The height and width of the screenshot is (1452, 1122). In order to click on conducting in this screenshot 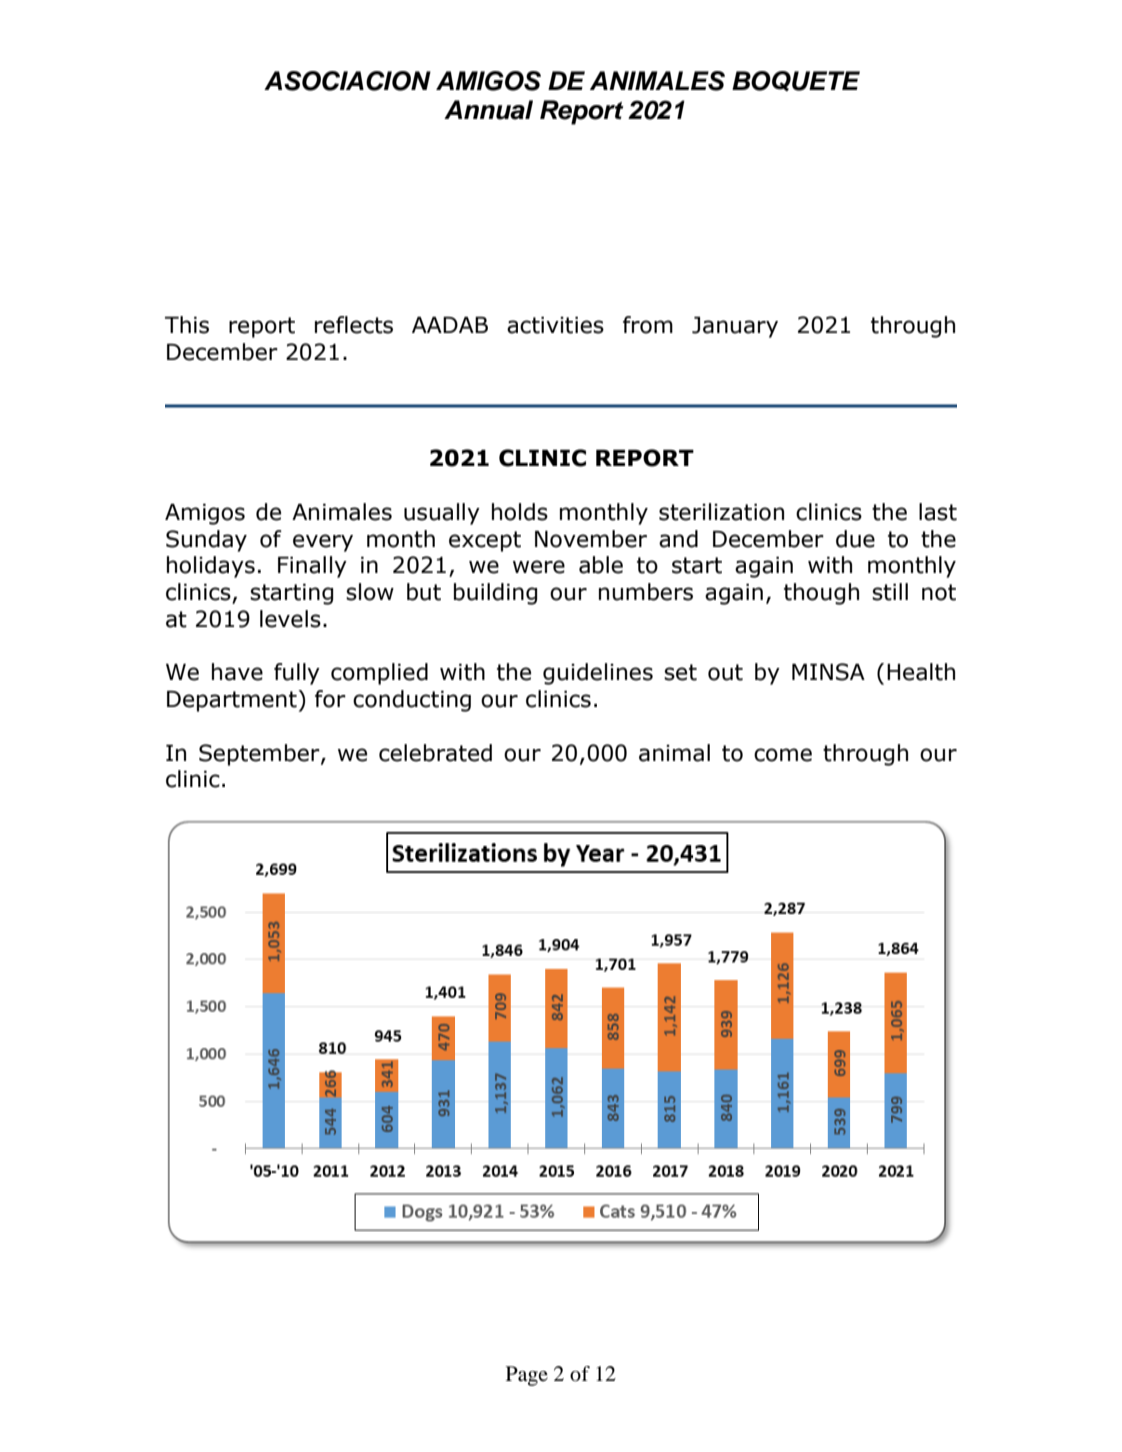, I will do `click(412, 701)`.
